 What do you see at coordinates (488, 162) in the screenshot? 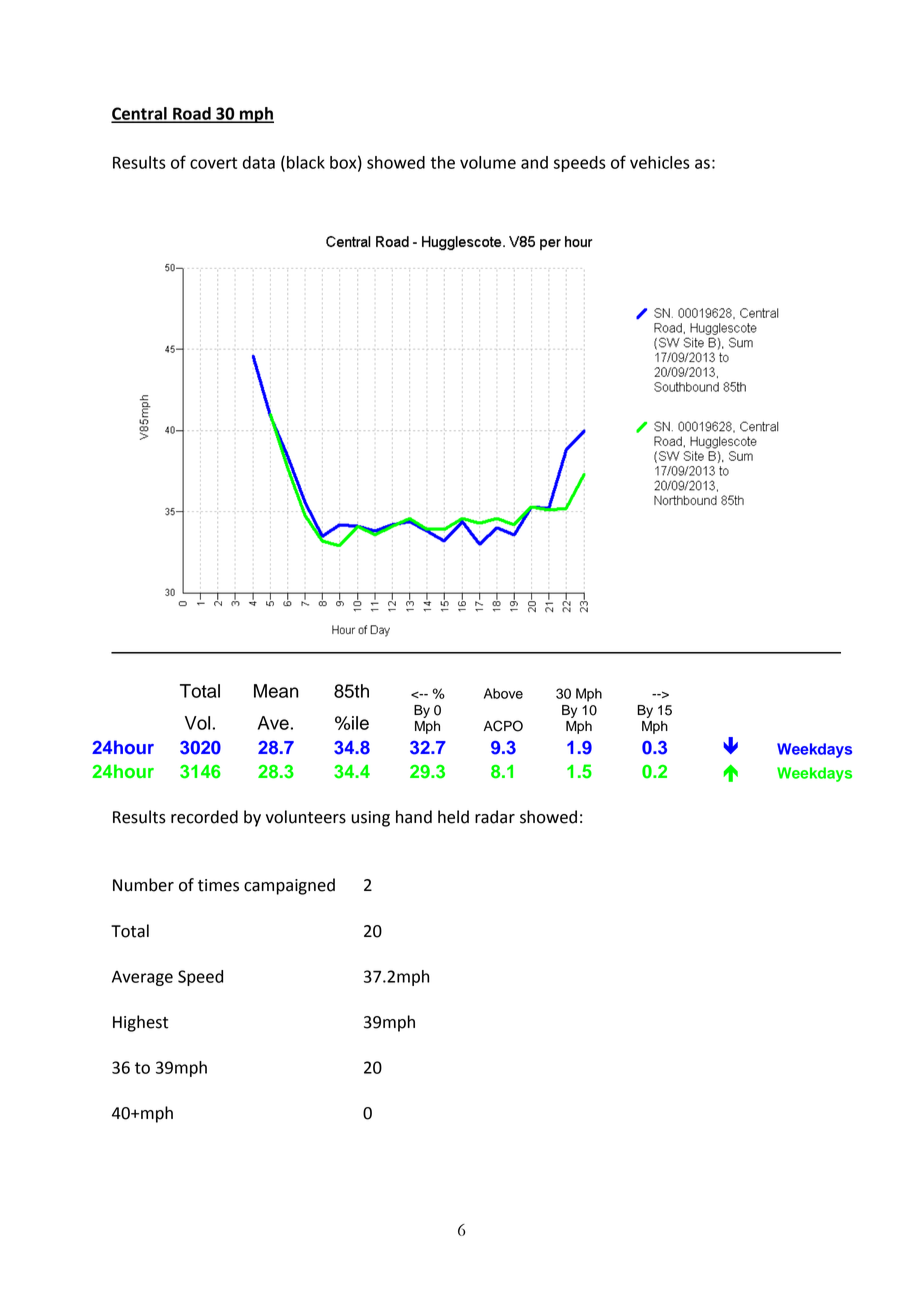
I see `volume` at bounding box center [488, 162].
